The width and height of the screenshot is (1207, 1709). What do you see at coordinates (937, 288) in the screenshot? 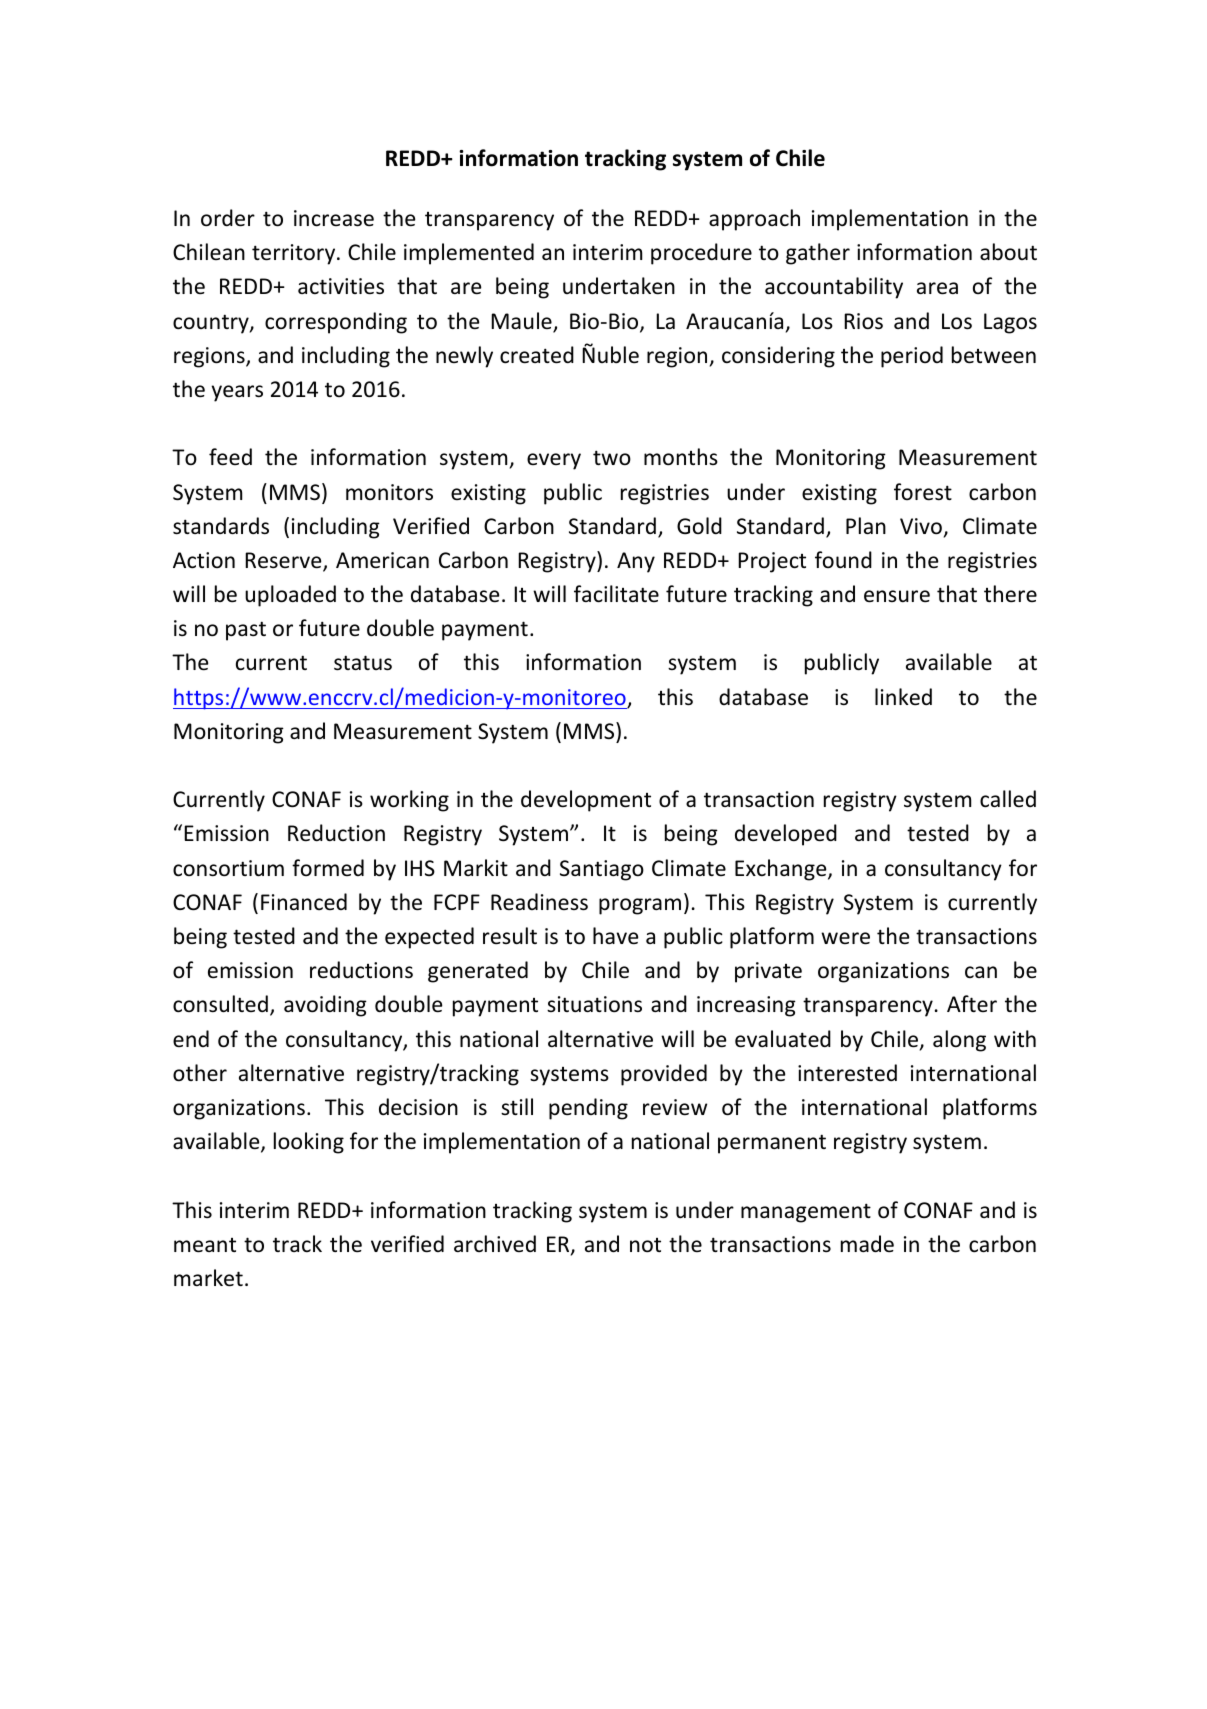
I see `area` at bounding box center [937, 288].
